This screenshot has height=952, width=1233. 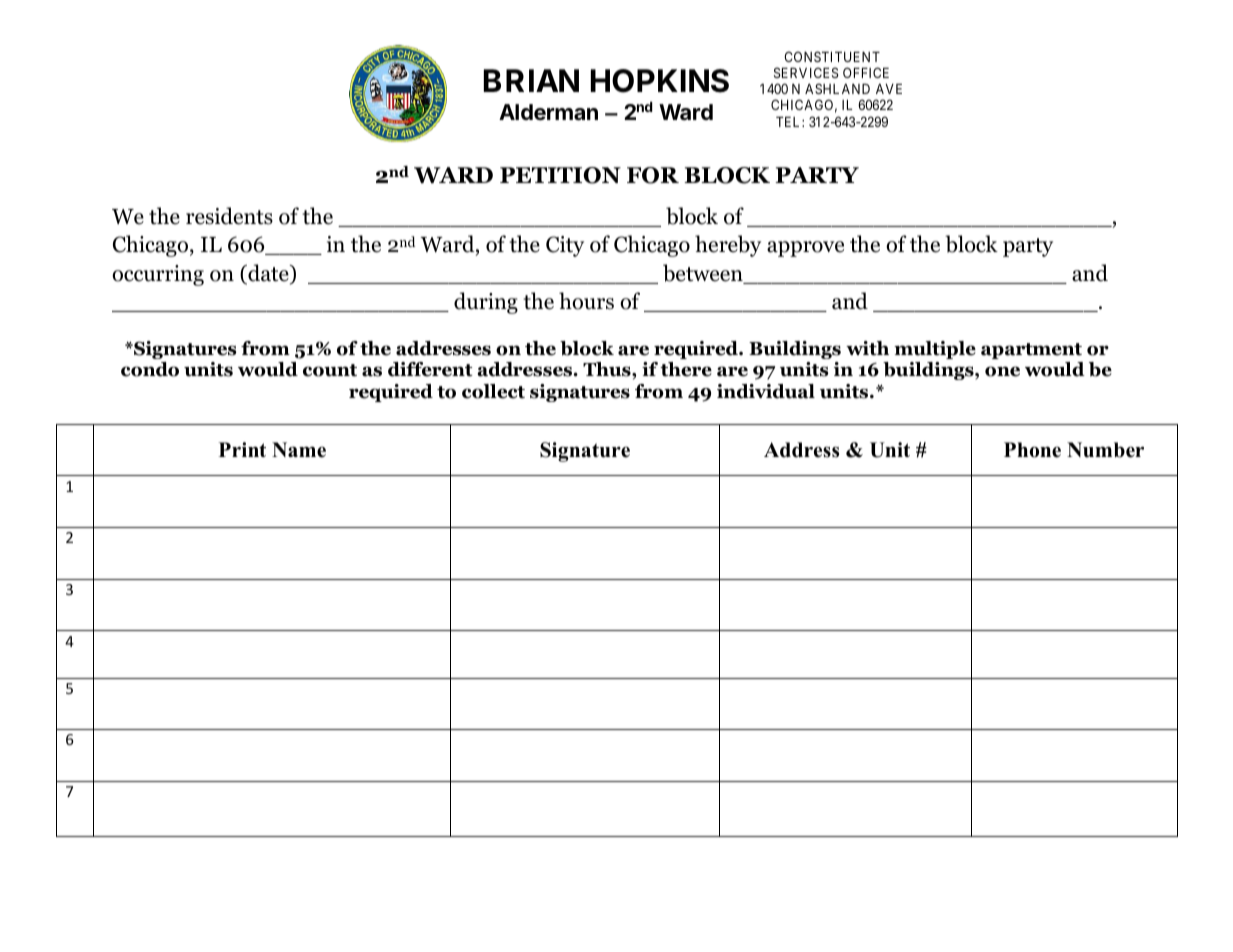 I want to click on AVE, so click(x=889, y=89).
